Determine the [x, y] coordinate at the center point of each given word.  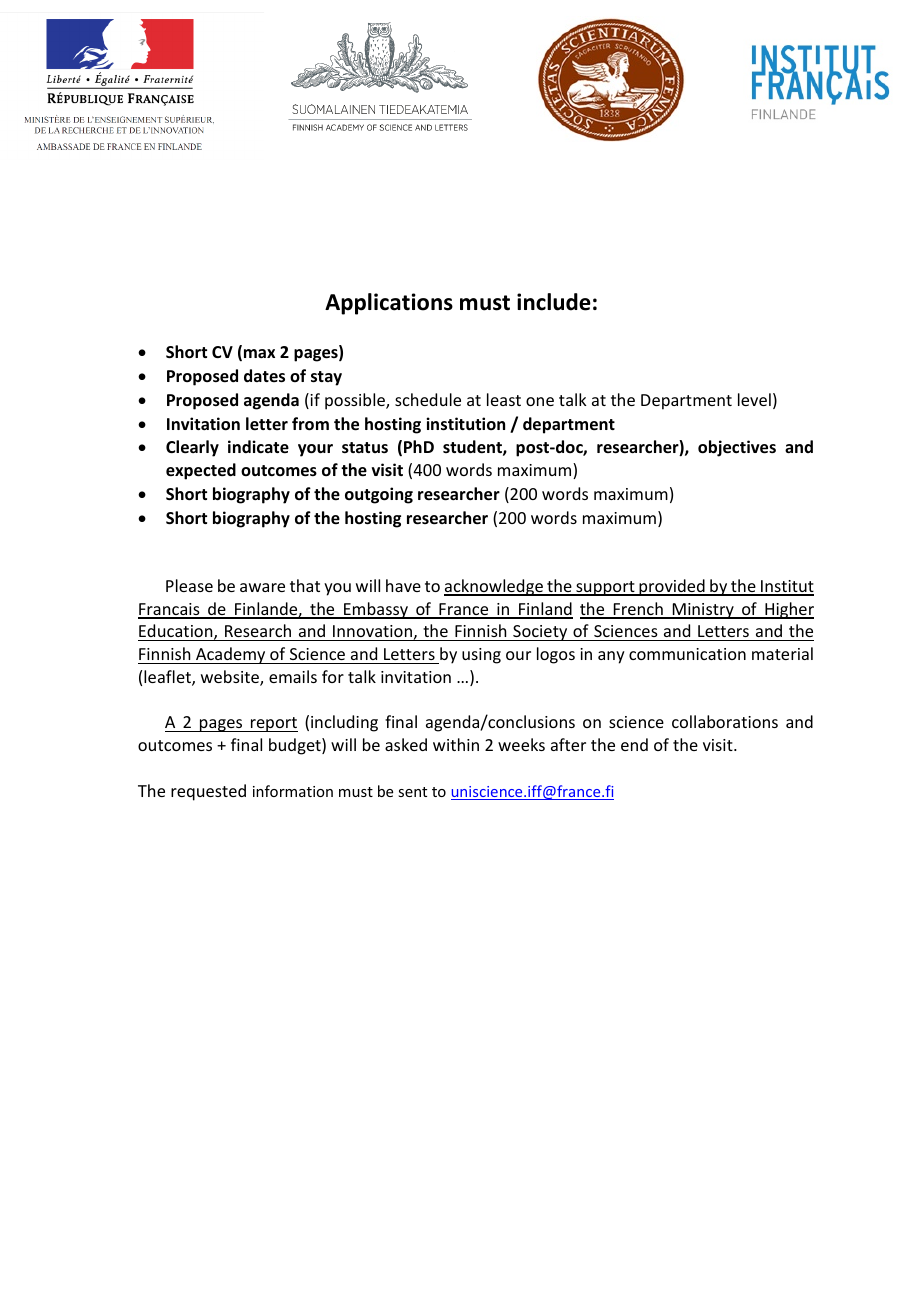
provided [672, 587]
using [481, 656]
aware [262, 587]
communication [687, 654]
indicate [258, 447]
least [504, 399]
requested [208, 792]
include [554, 302]
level [754, 399]
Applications [389, 304]
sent [412, 792]
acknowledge [494, 587]
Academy [231, 655]
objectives [737, 448]
